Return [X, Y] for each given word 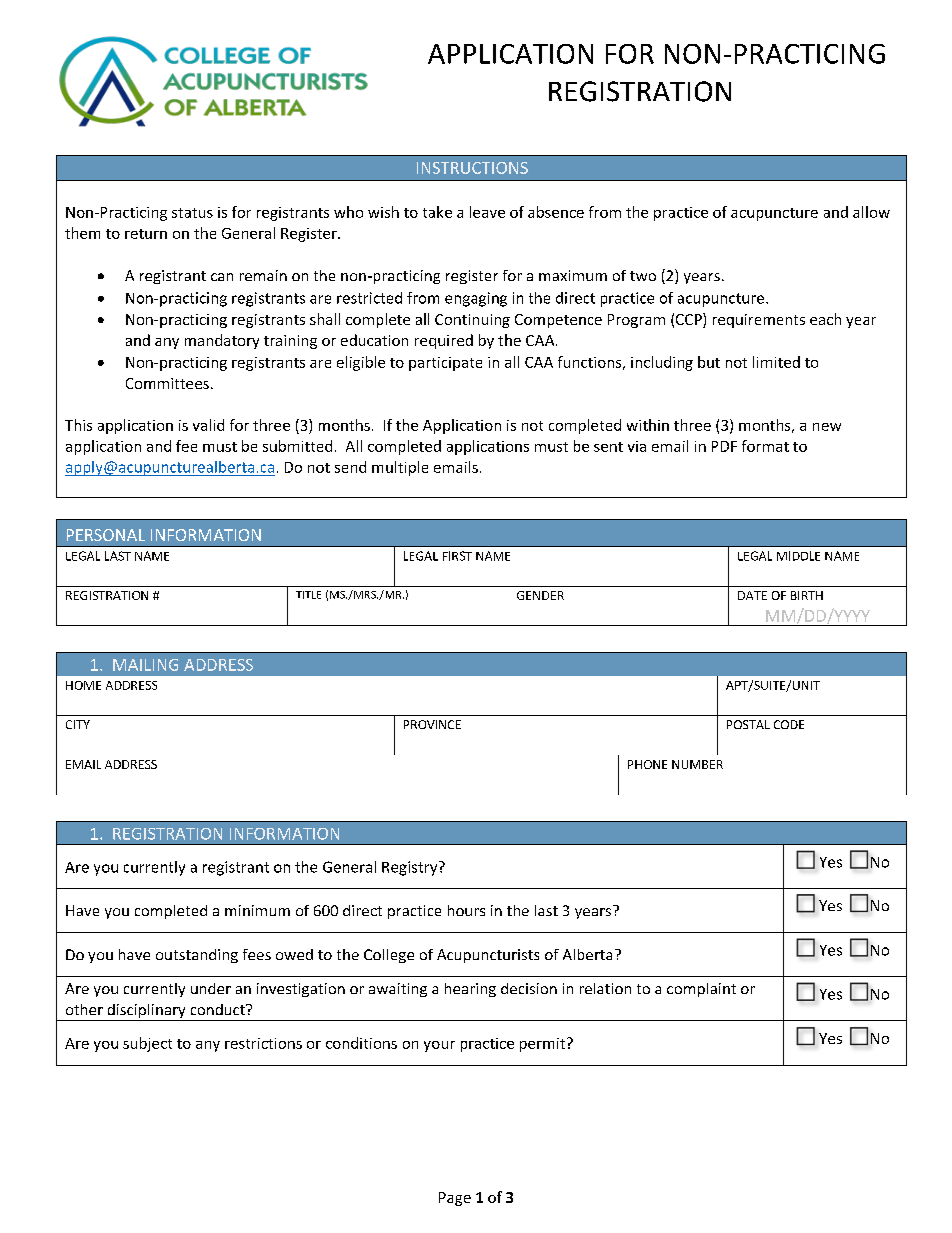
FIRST [457, 556]
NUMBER [697, 764]
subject [147, 1044]
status [192, 213]
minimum [257, 910]
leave [487, 212]
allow [871, 212]
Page [455, 1199]
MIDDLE [798, 556]
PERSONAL [106, 535]
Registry [411, 868]
